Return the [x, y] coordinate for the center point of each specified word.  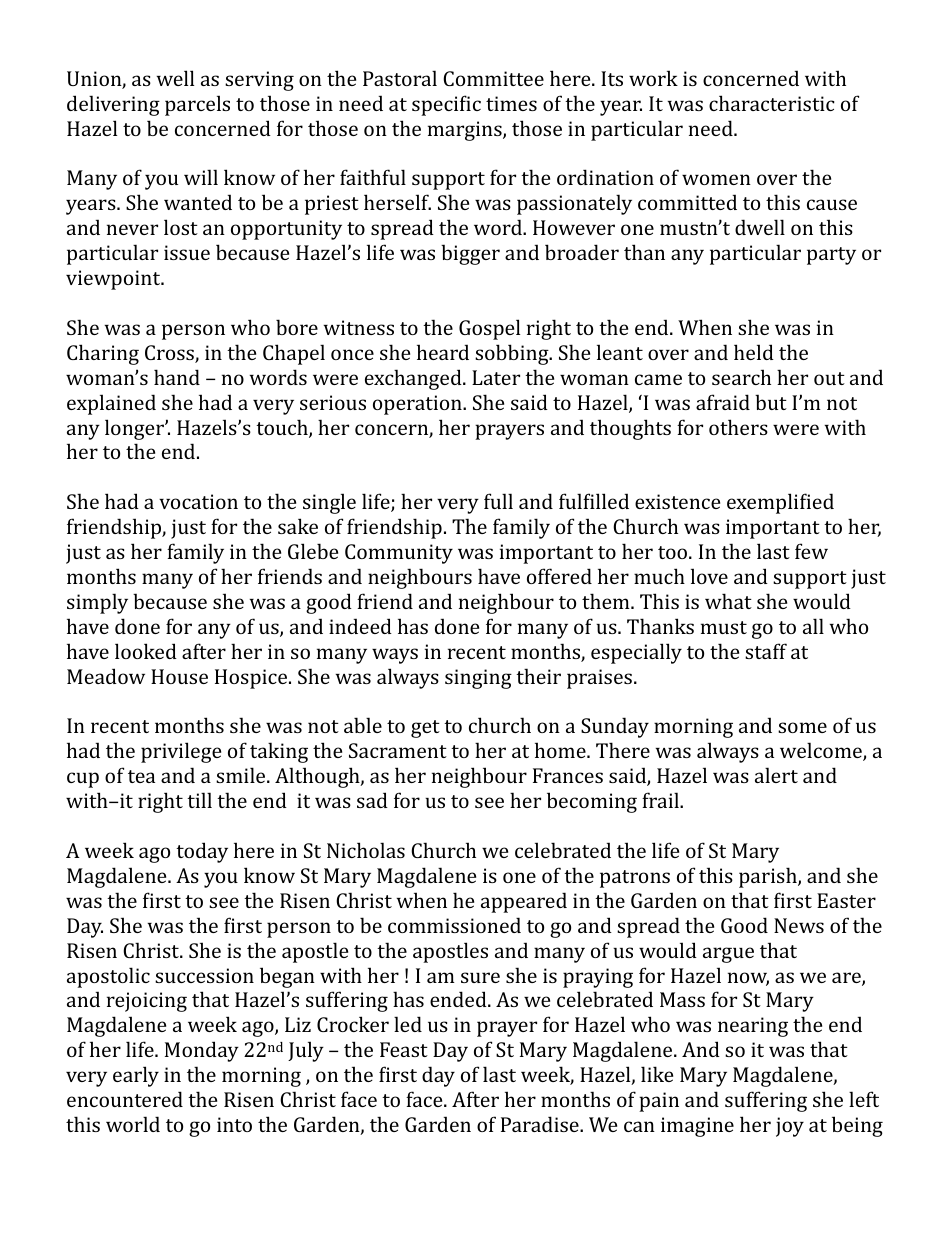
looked [146, 651]
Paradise [541, 1124]
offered [559, 576]
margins [466, 131]
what [728, 601]
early [136, 1076]
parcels [197, 105]
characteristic [772, 103]
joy [790, 1127]
